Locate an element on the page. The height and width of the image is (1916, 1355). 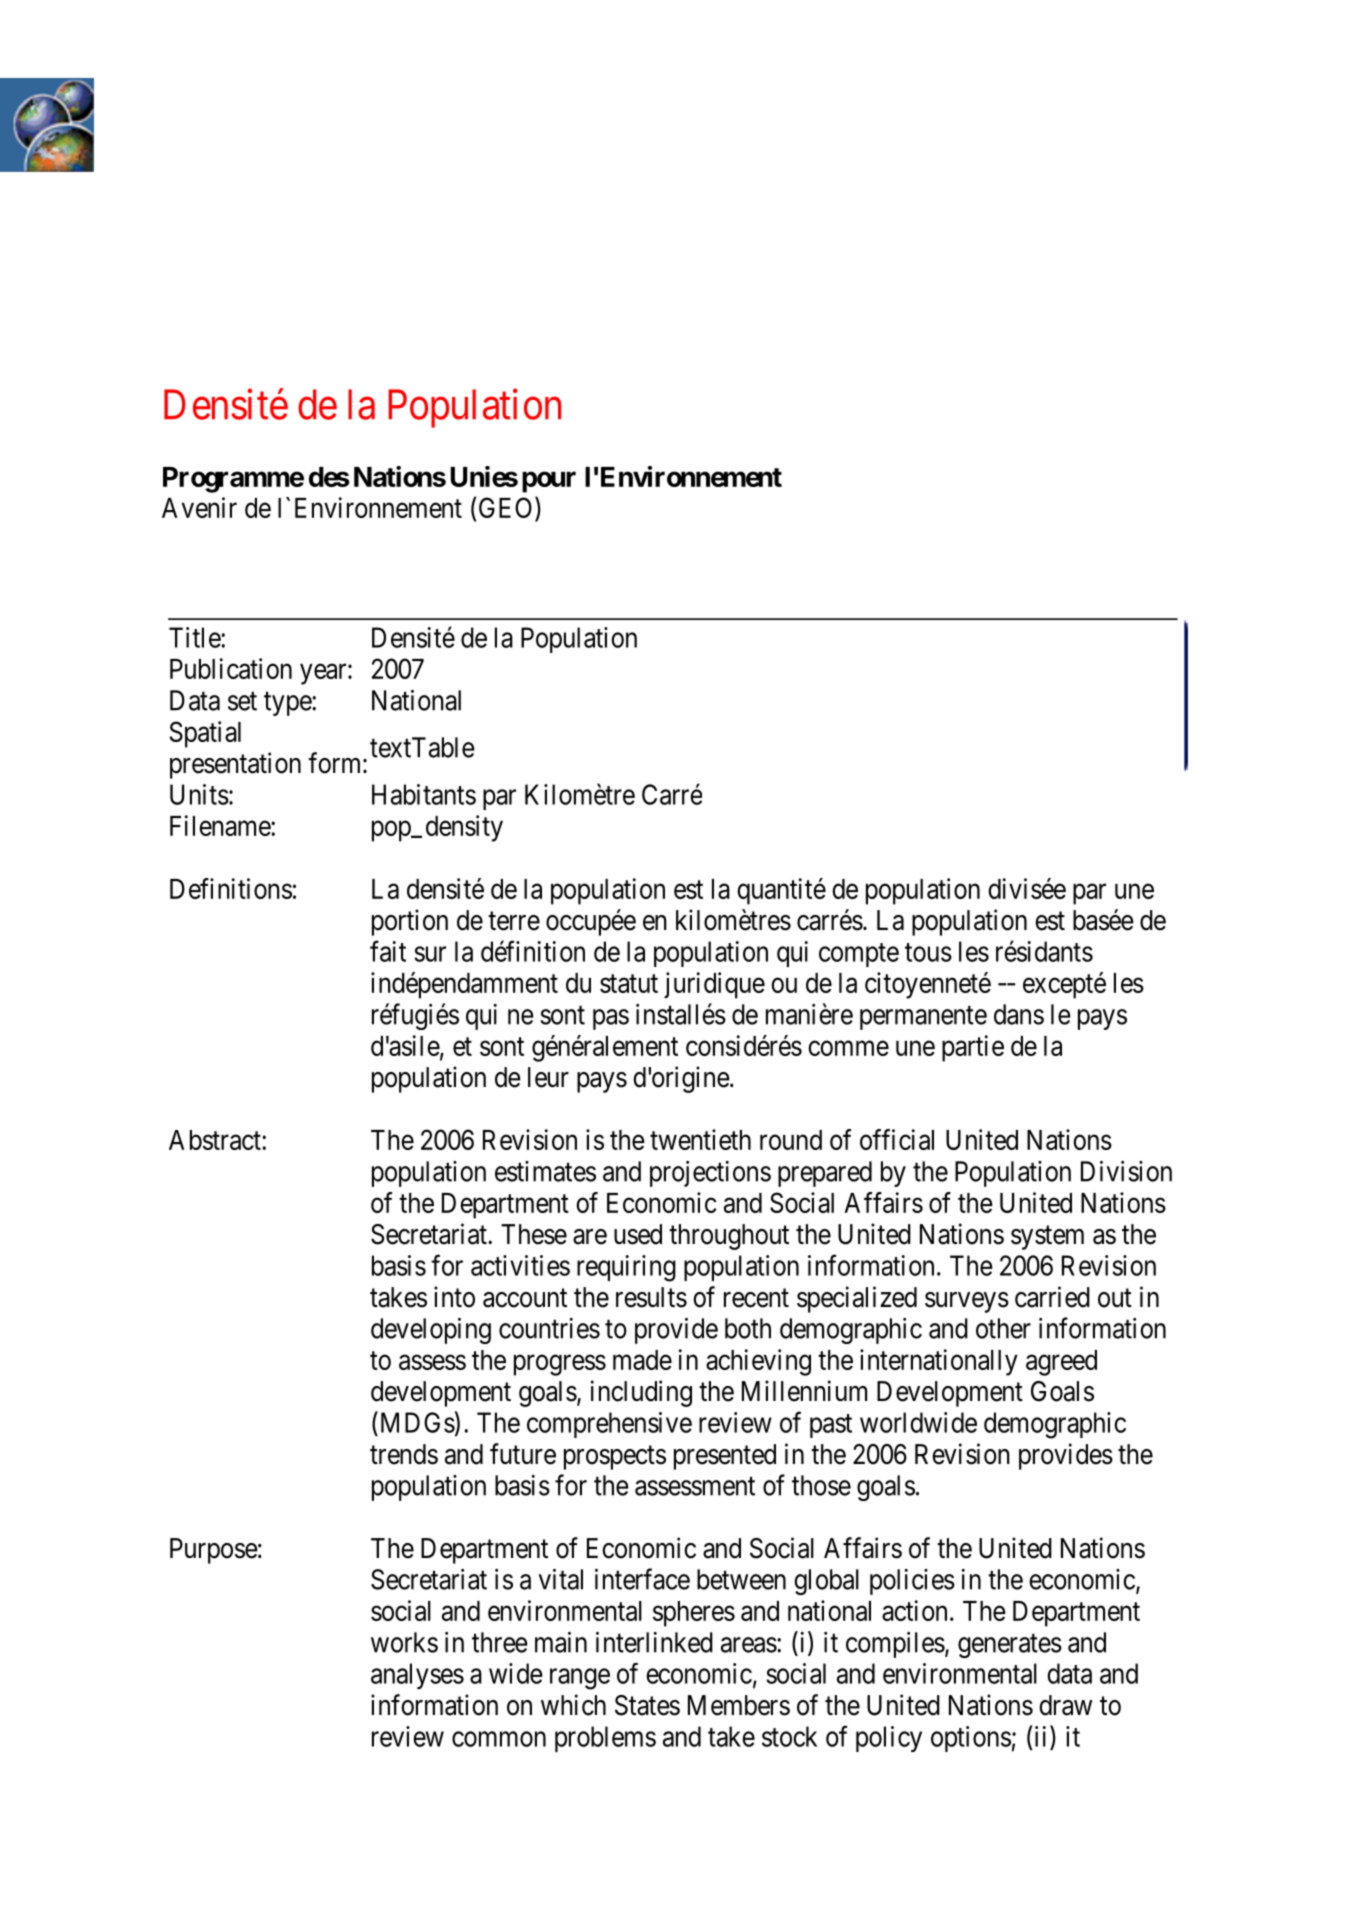
surveys is located at coordinates (967, 1302).
